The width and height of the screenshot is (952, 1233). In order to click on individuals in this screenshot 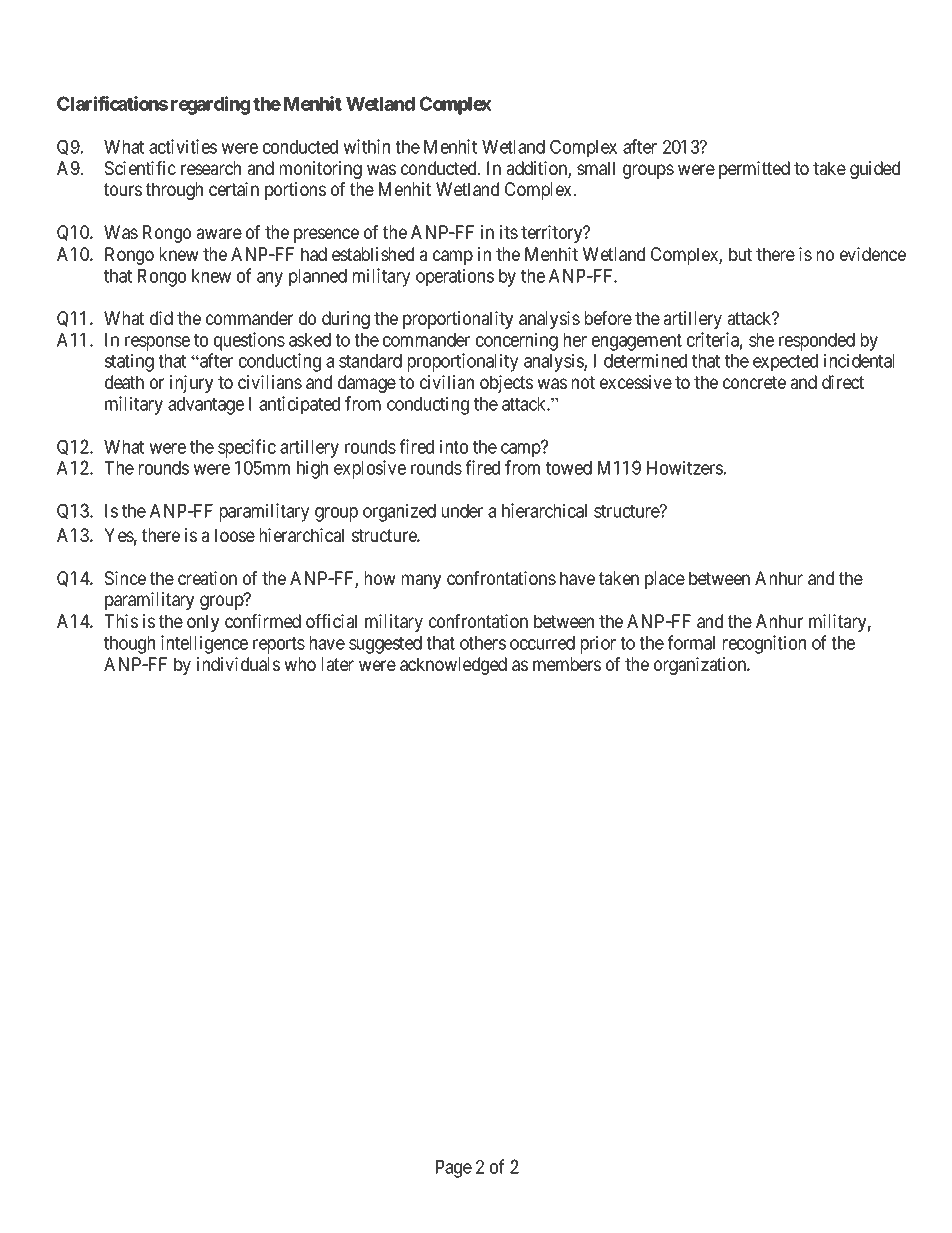, I will do `click(238, 664)`.
